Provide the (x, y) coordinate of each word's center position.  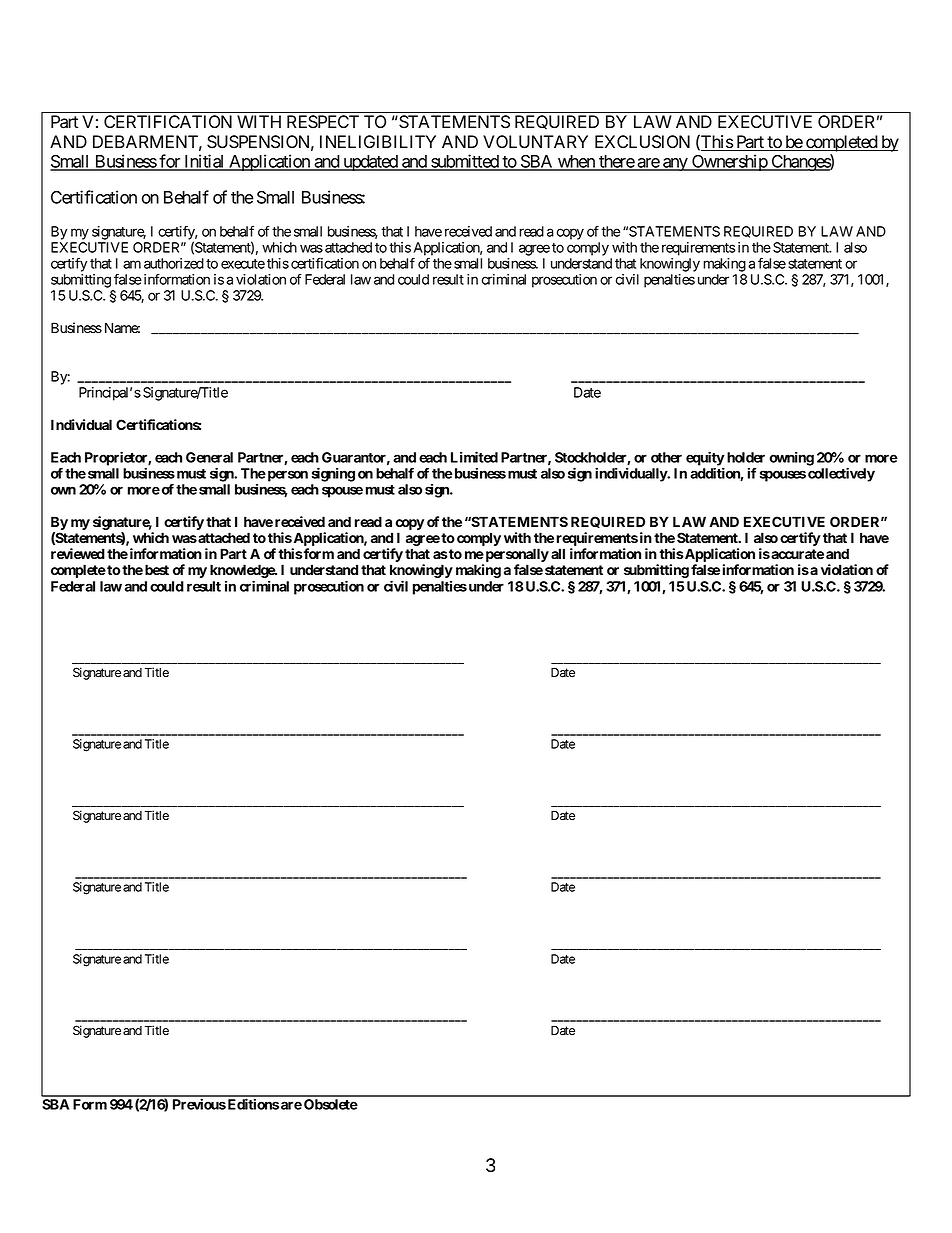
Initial (204, 162)
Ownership (729, 162)
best (157, 569)
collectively (841, 474)
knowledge (243, 572)
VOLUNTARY (535, 142)
